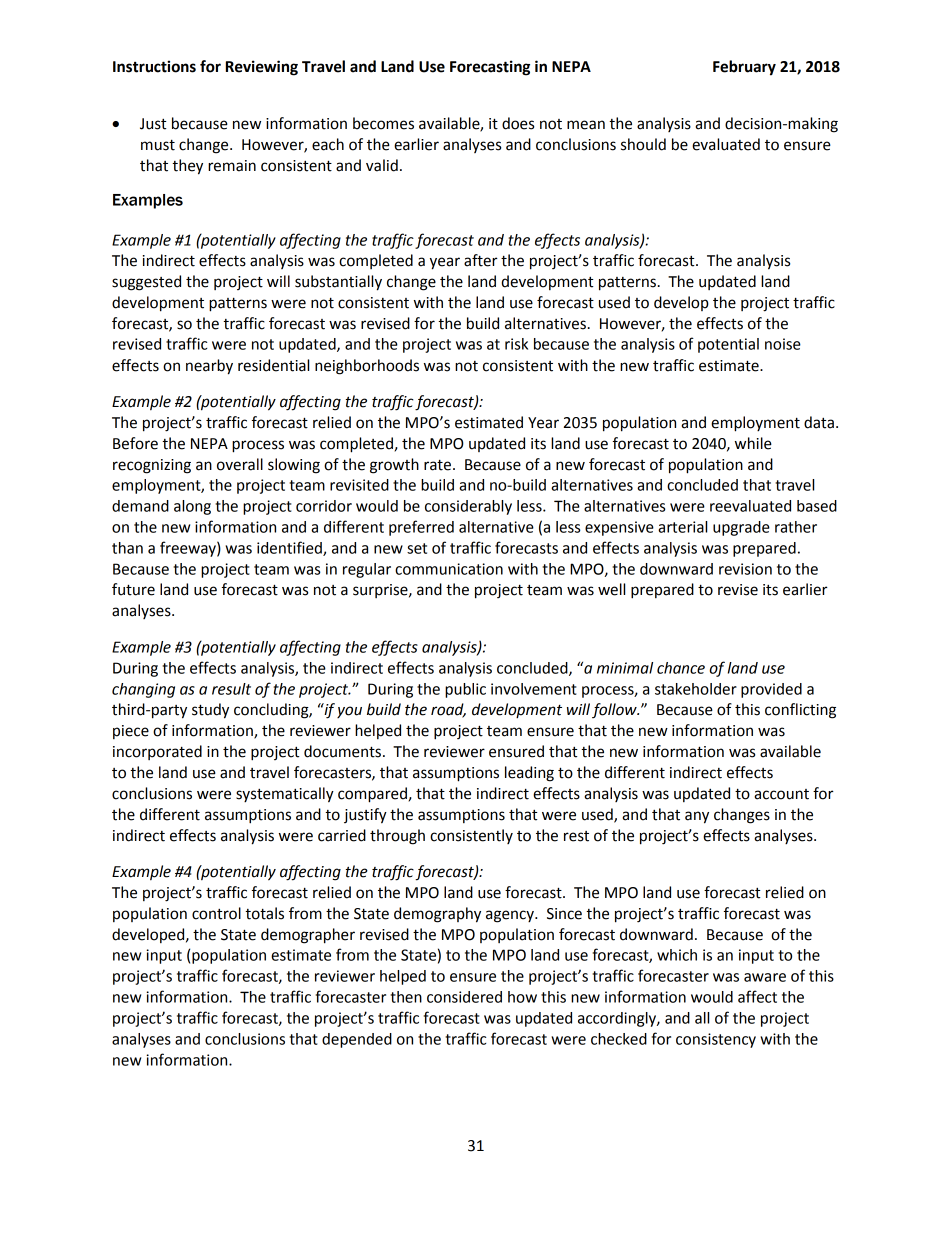  What do you see at coordinates (216, 913) in the page?
I see `control` at bounding box center [216, 913].
